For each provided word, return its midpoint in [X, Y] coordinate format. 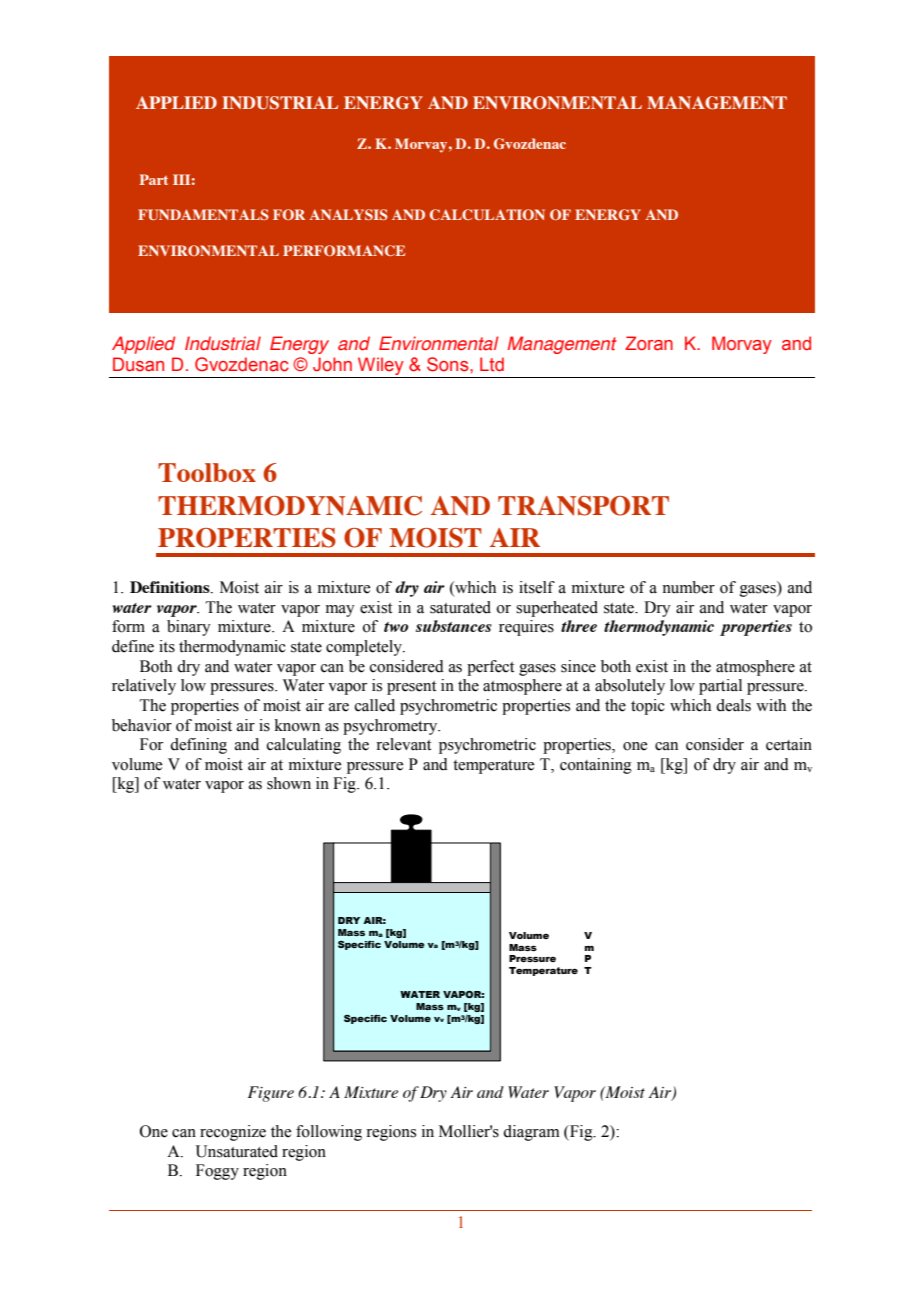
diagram [531, 1133]
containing [596, 766]
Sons [449, 364]
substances [454, 626]
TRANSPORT [583, 506]
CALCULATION [487, 214]
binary [189, 628]
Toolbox [207, 472]
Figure [271, 1094]
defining [198, 746]
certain [789, 744]
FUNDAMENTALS [203, 214]
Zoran [649, 343]
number [688, 587]
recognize [233, 1133]
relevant [403, 744]
